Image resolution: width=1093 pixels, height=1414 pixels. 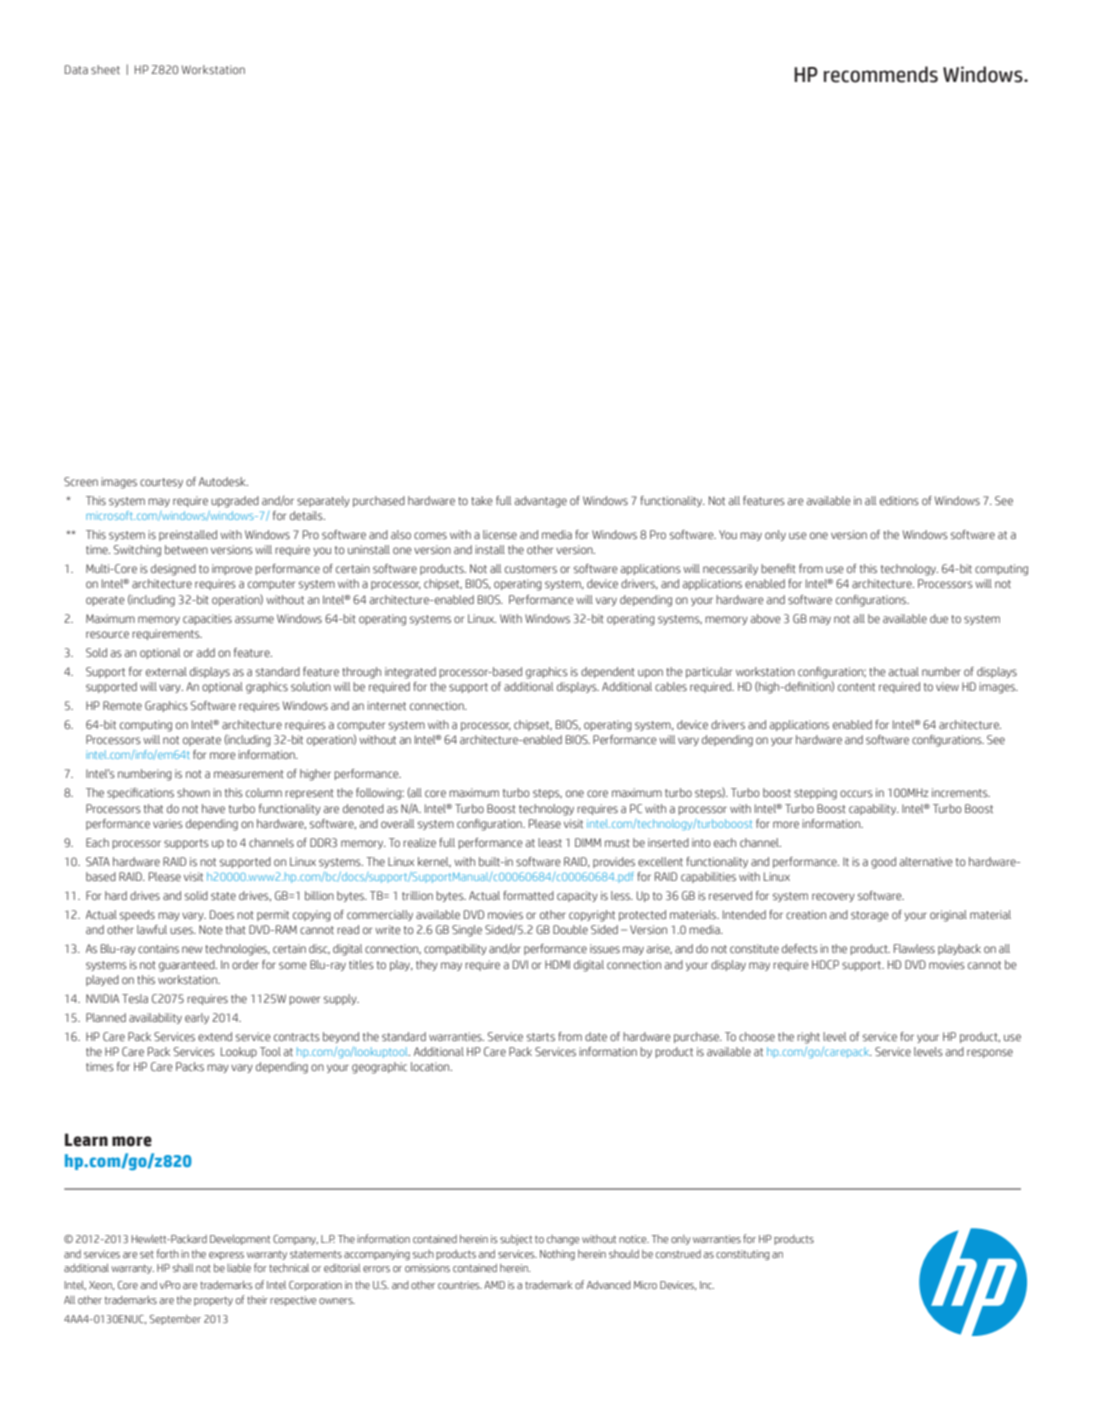 I want to click on shall, so click(x=183, y=1268).
